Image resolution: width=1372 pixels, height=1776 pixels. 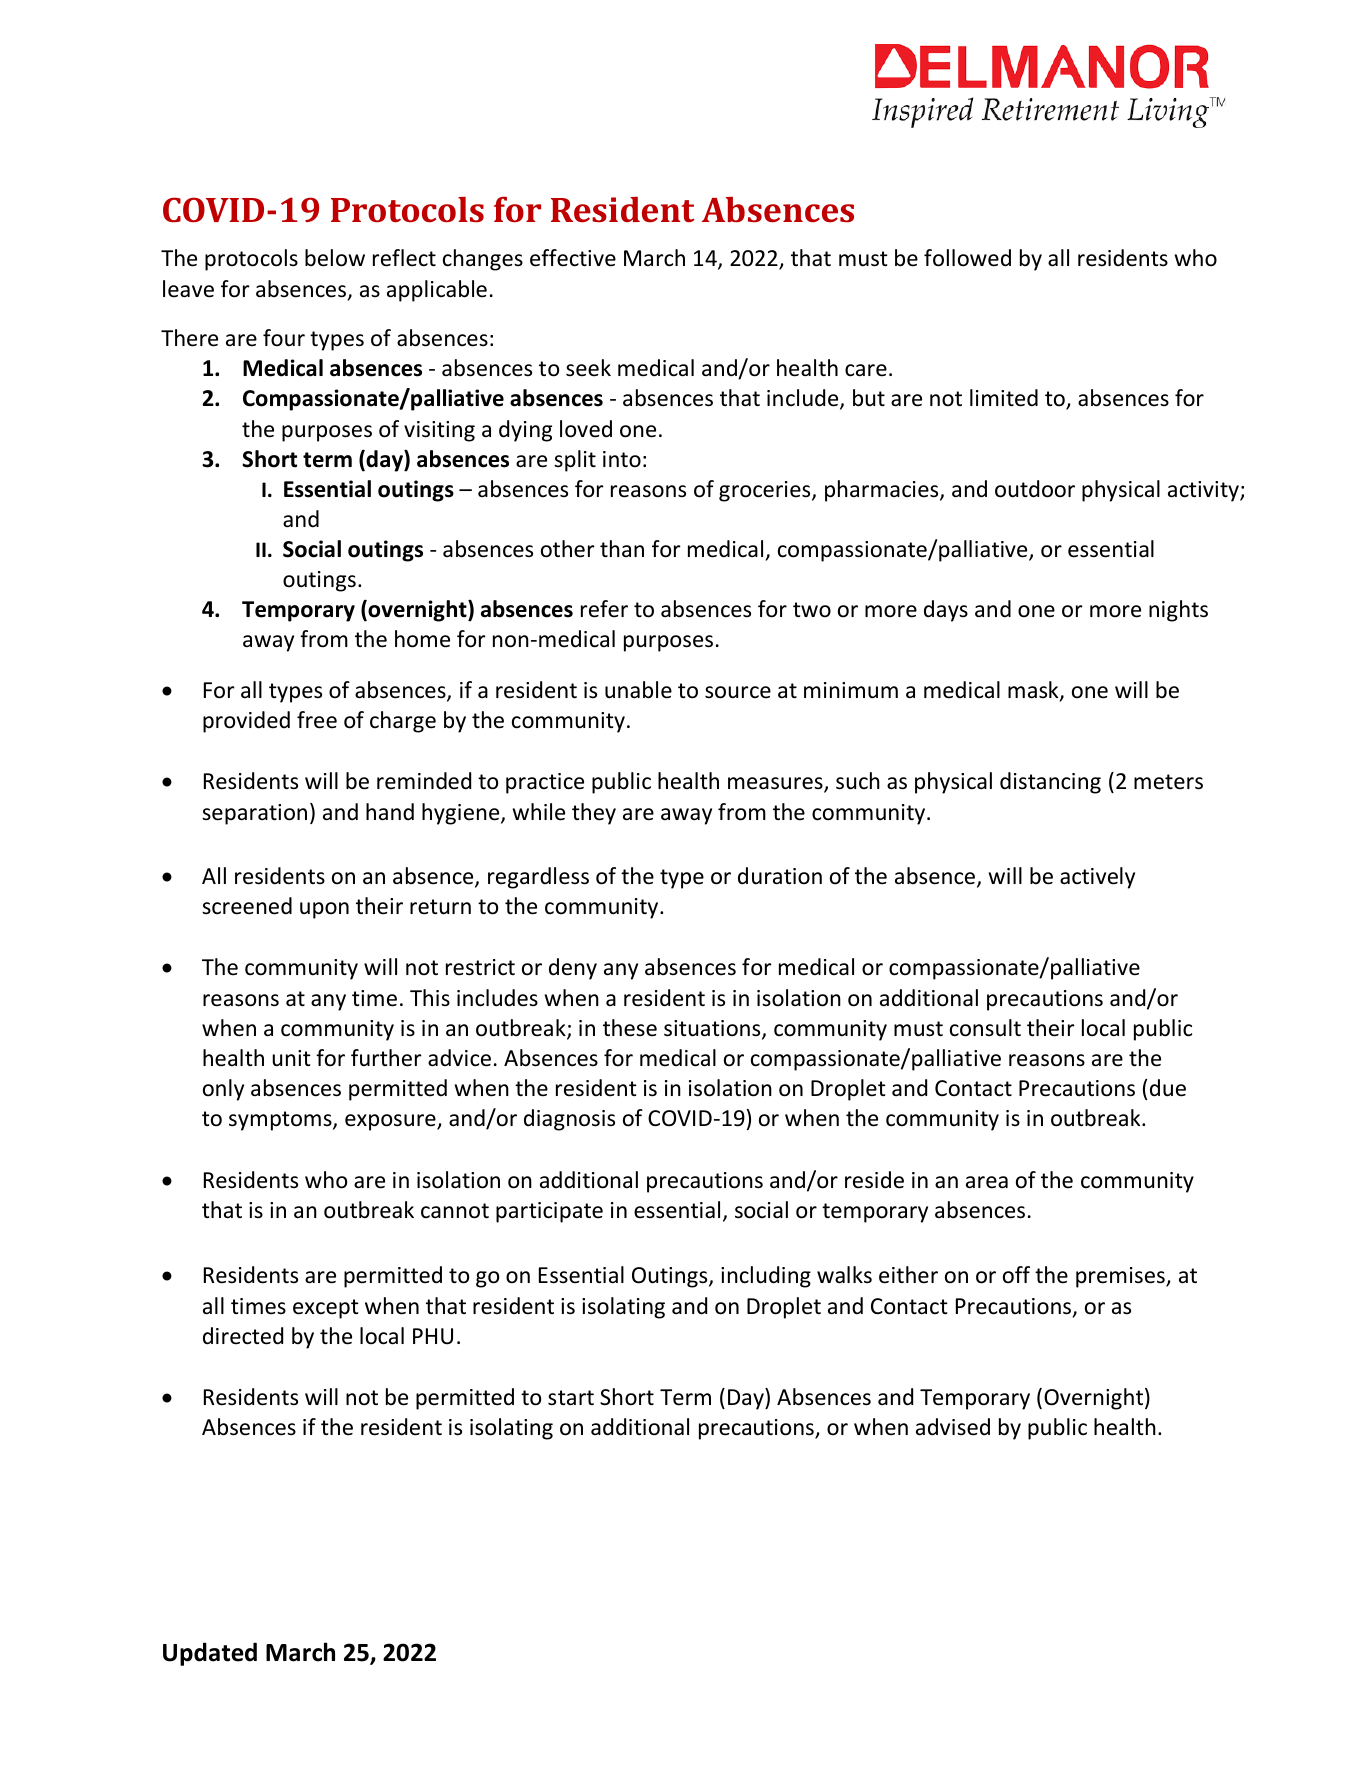 What do you see at coordinates (1050, 783) in the screenshot?
I see `distancing` at bounding box center [1050, 783].
